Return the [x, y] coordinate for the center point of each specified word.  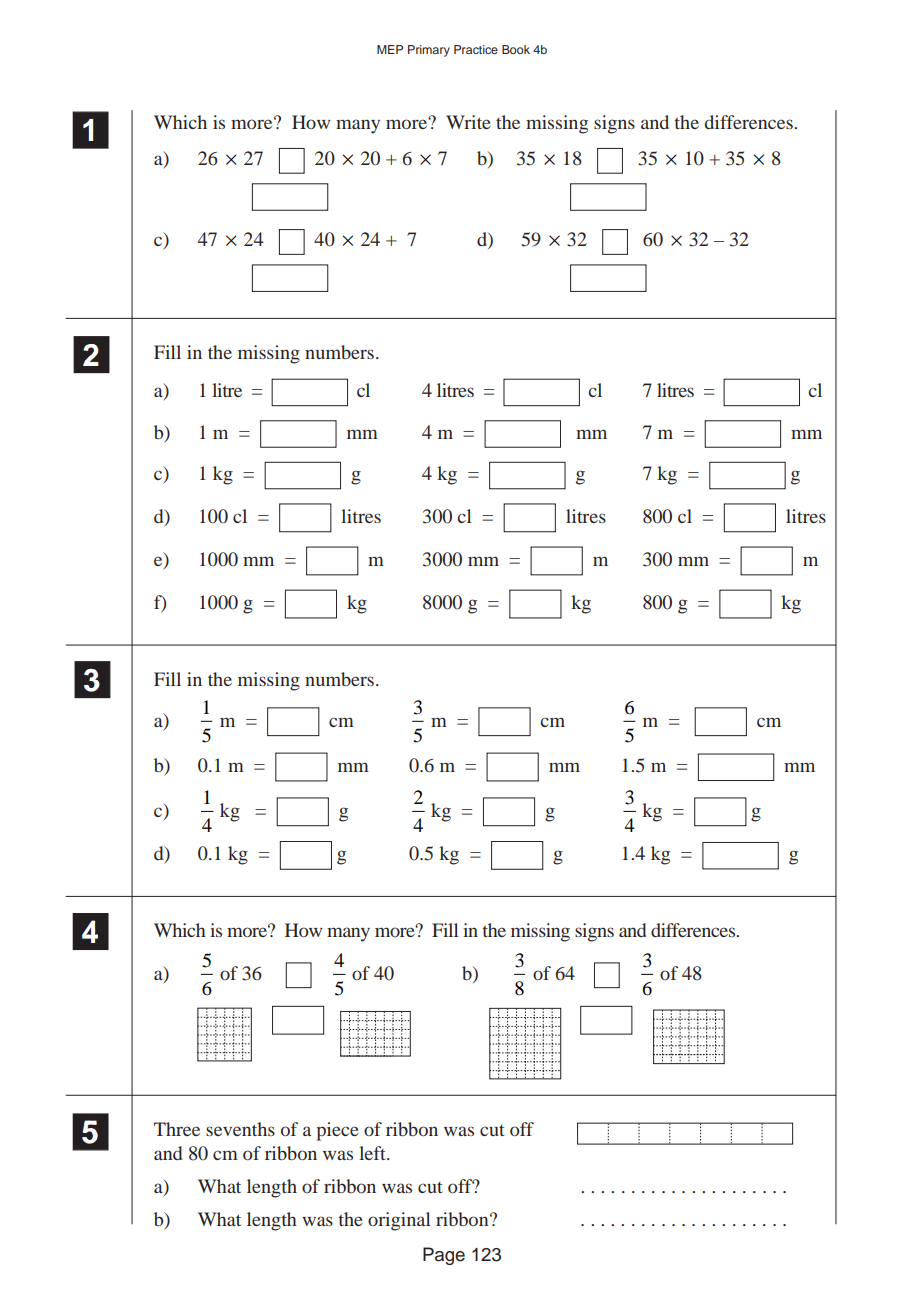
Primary [429, 51]
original [399, 1221]
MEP [390, 49]
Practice [476, 49]
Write [468, 122]
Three [177, 1129]
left [373, 1153]
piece [337, 1131]
